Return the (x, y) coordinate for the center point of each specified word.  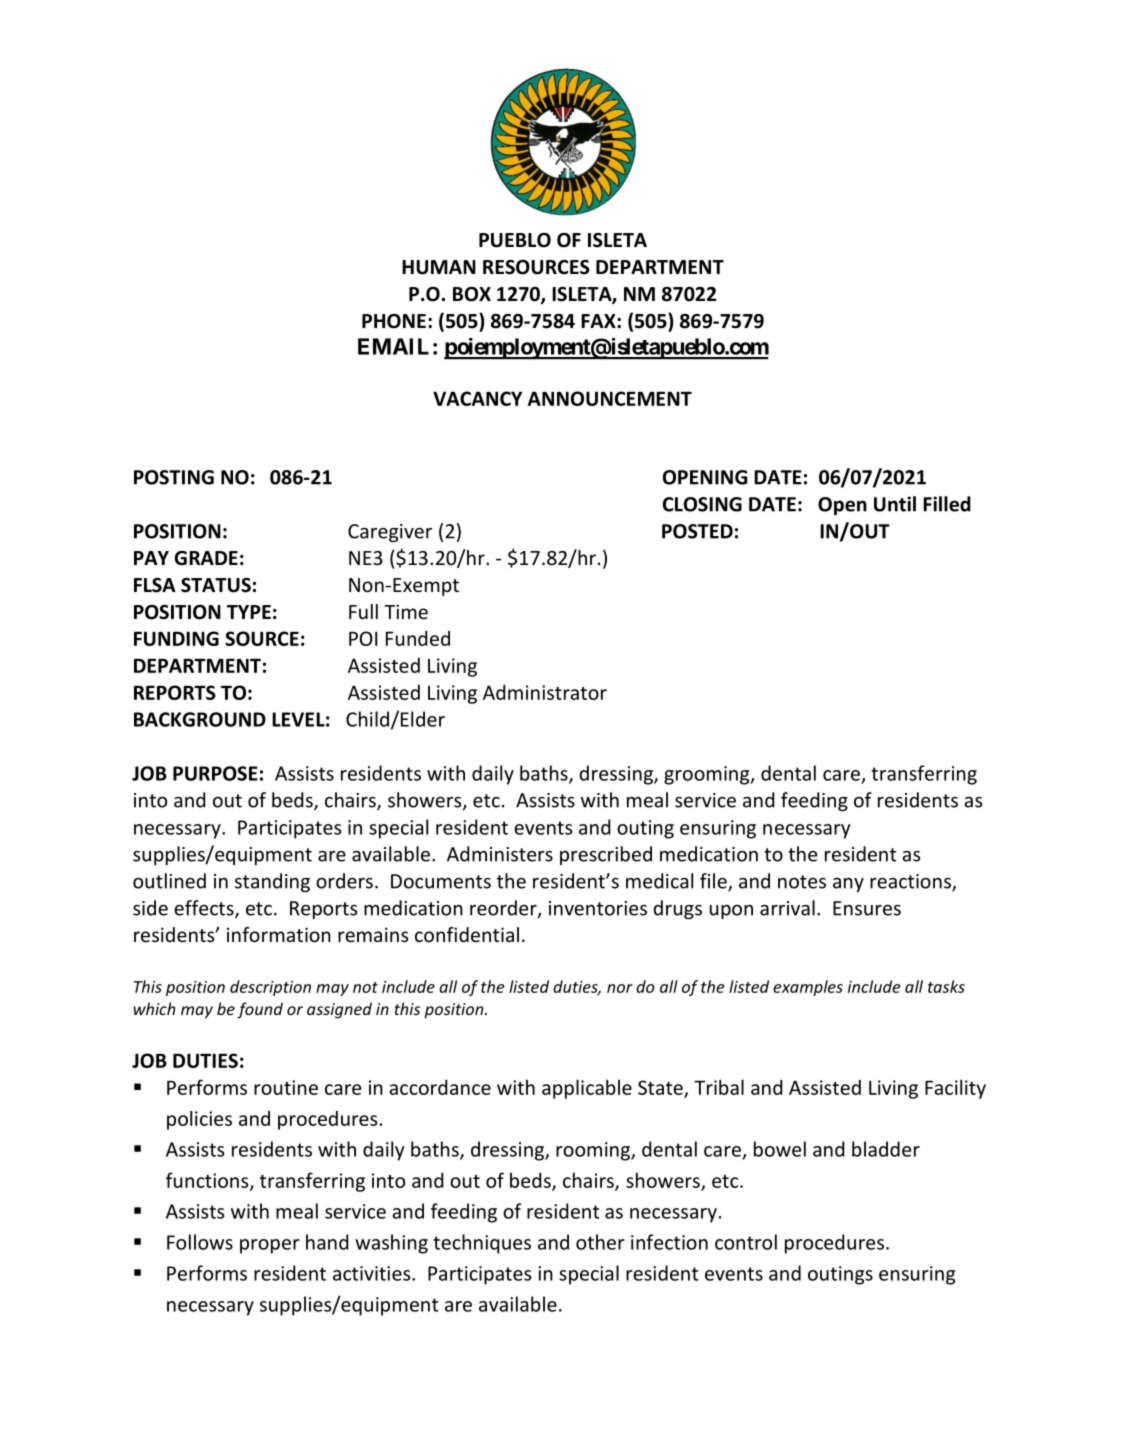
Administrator (545, 692)
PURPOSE (215, 773)
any (848, 885)
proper (270, 1246)
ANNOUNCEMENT (610, 398)
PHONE (394, 321)
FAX (599, 321)
